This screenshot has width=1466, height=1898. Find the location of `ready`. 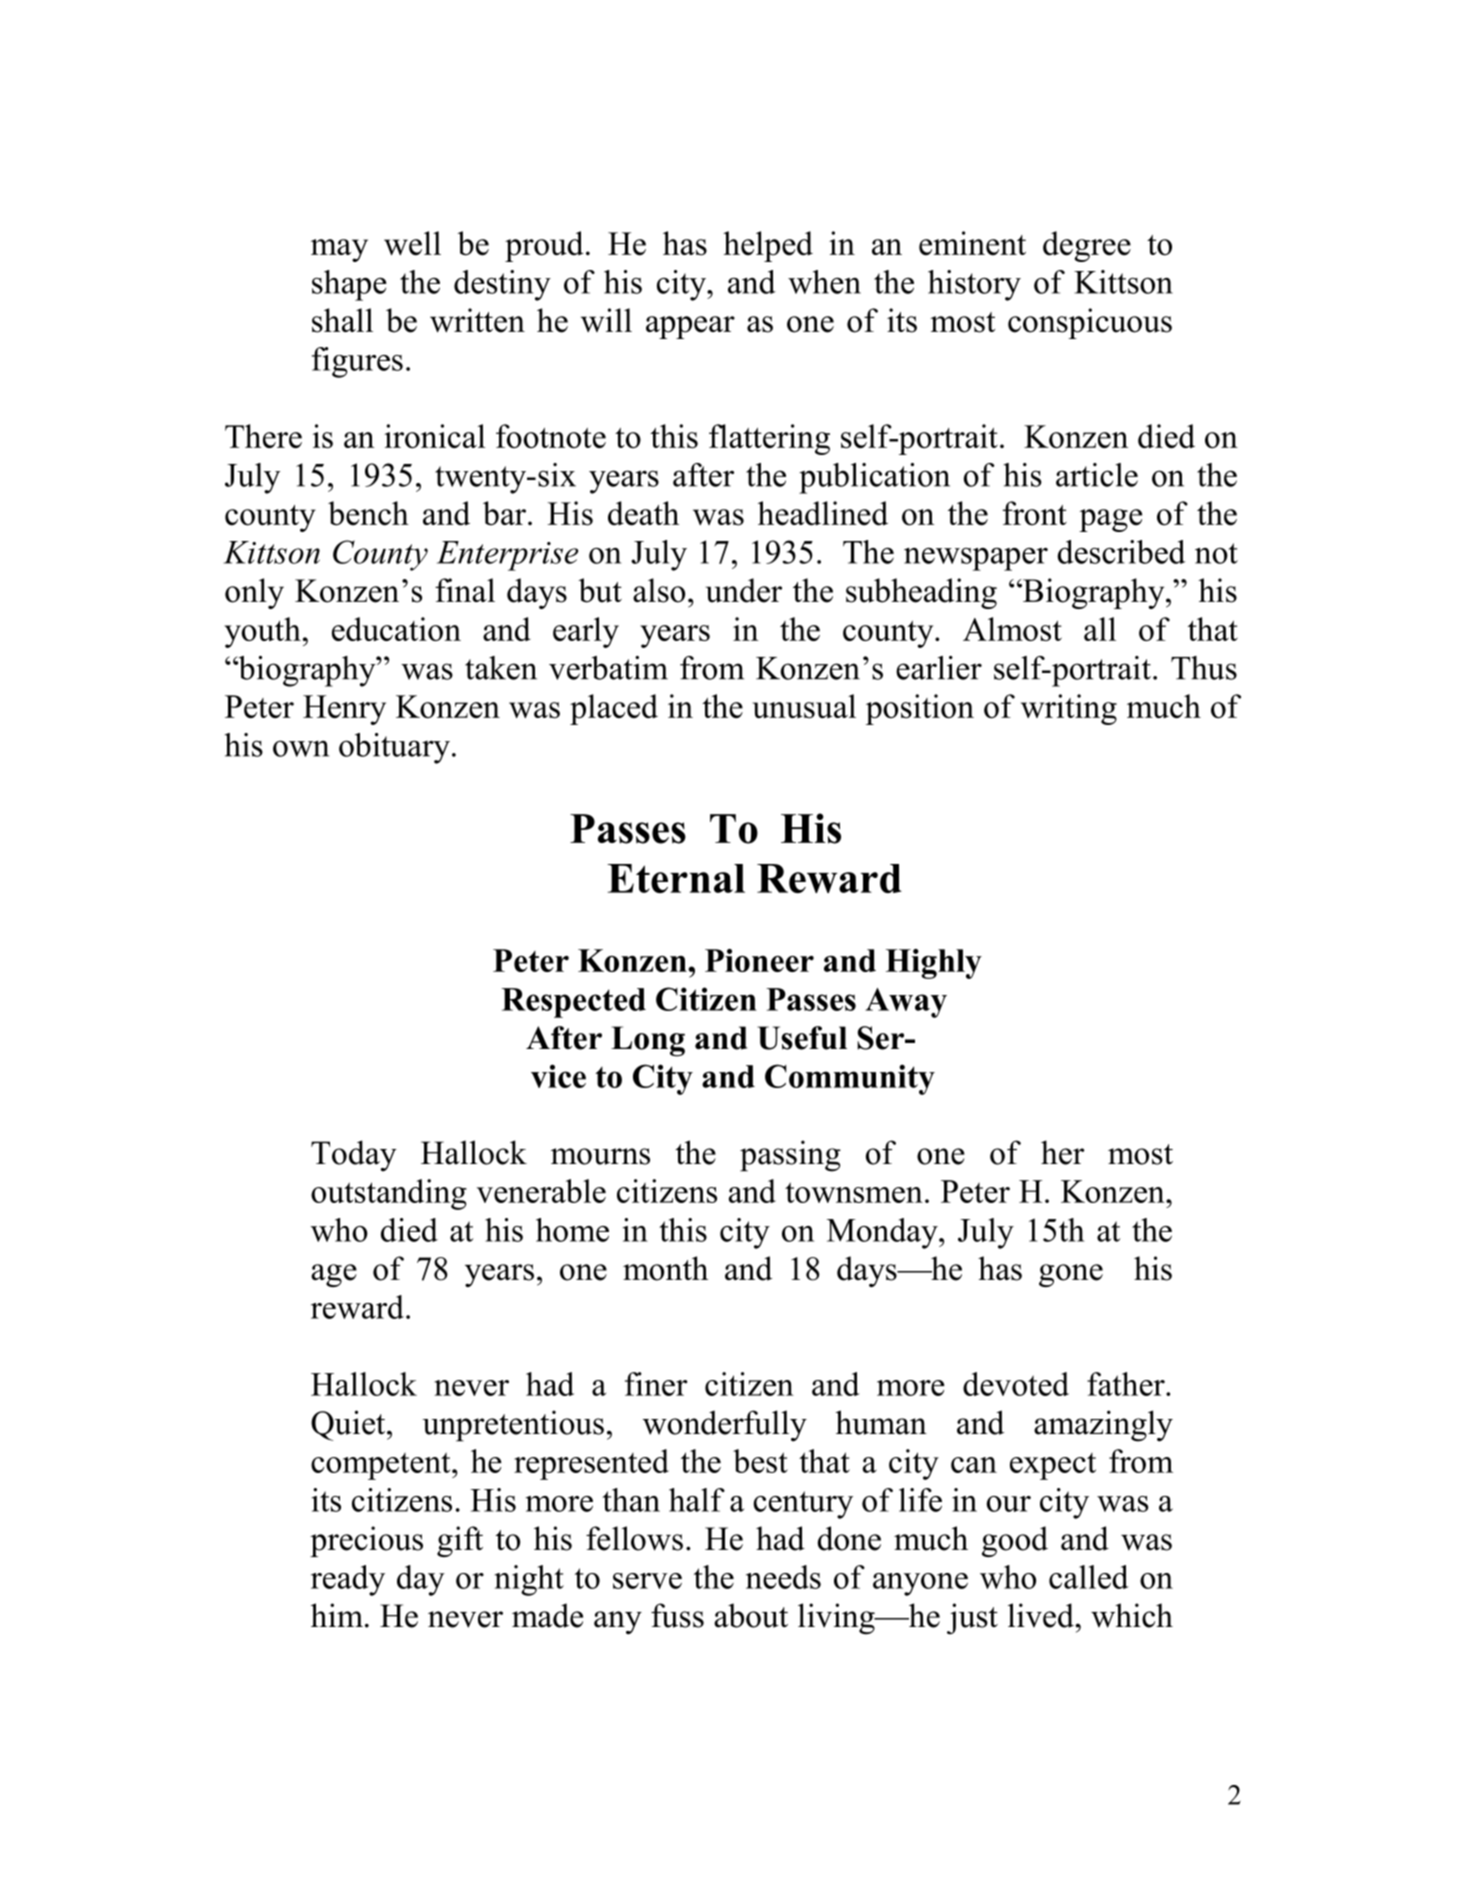

ready is located at coordinates (348, 1580).
